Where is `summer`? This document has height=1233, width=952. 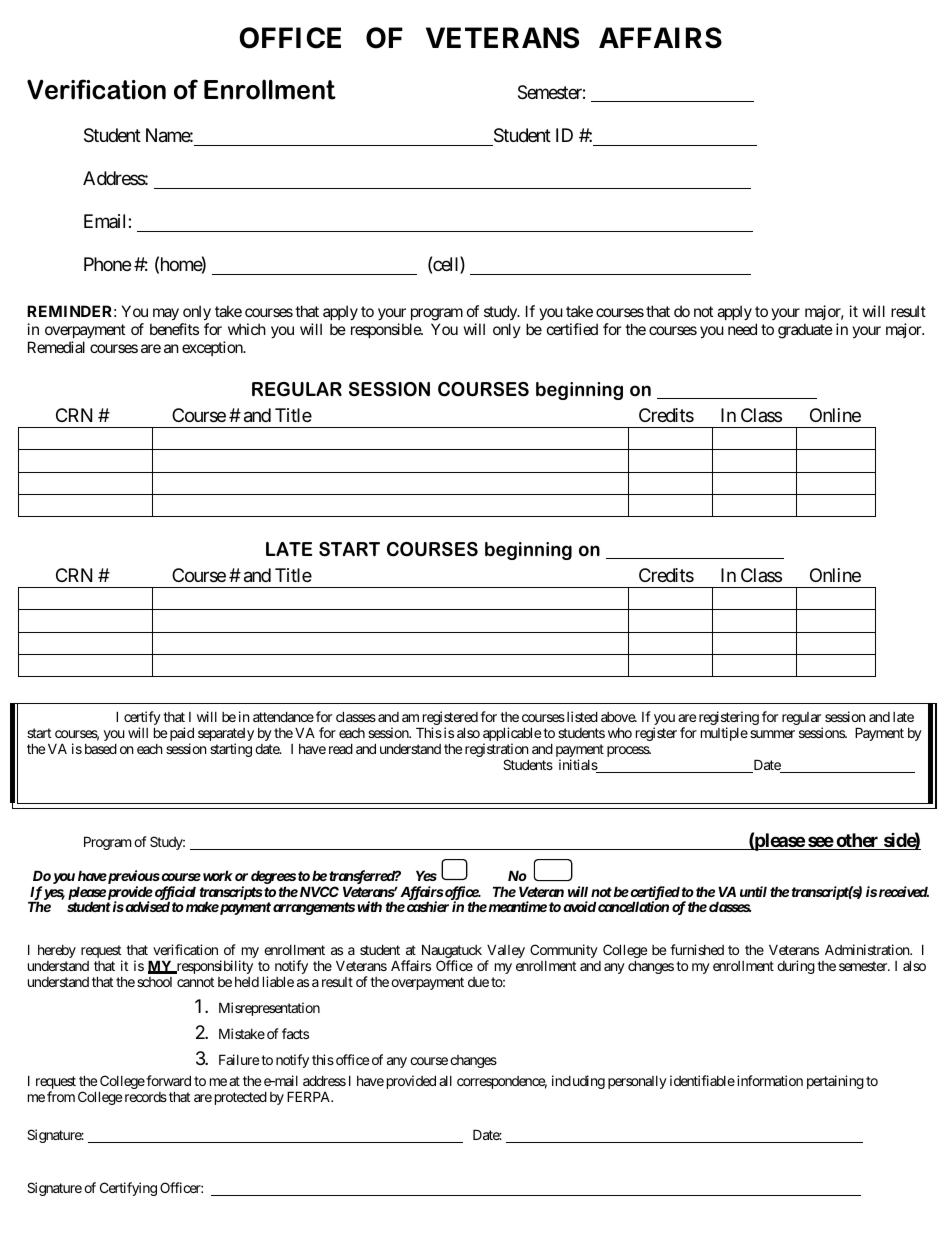
summer is located at coordinates (772, 734).
